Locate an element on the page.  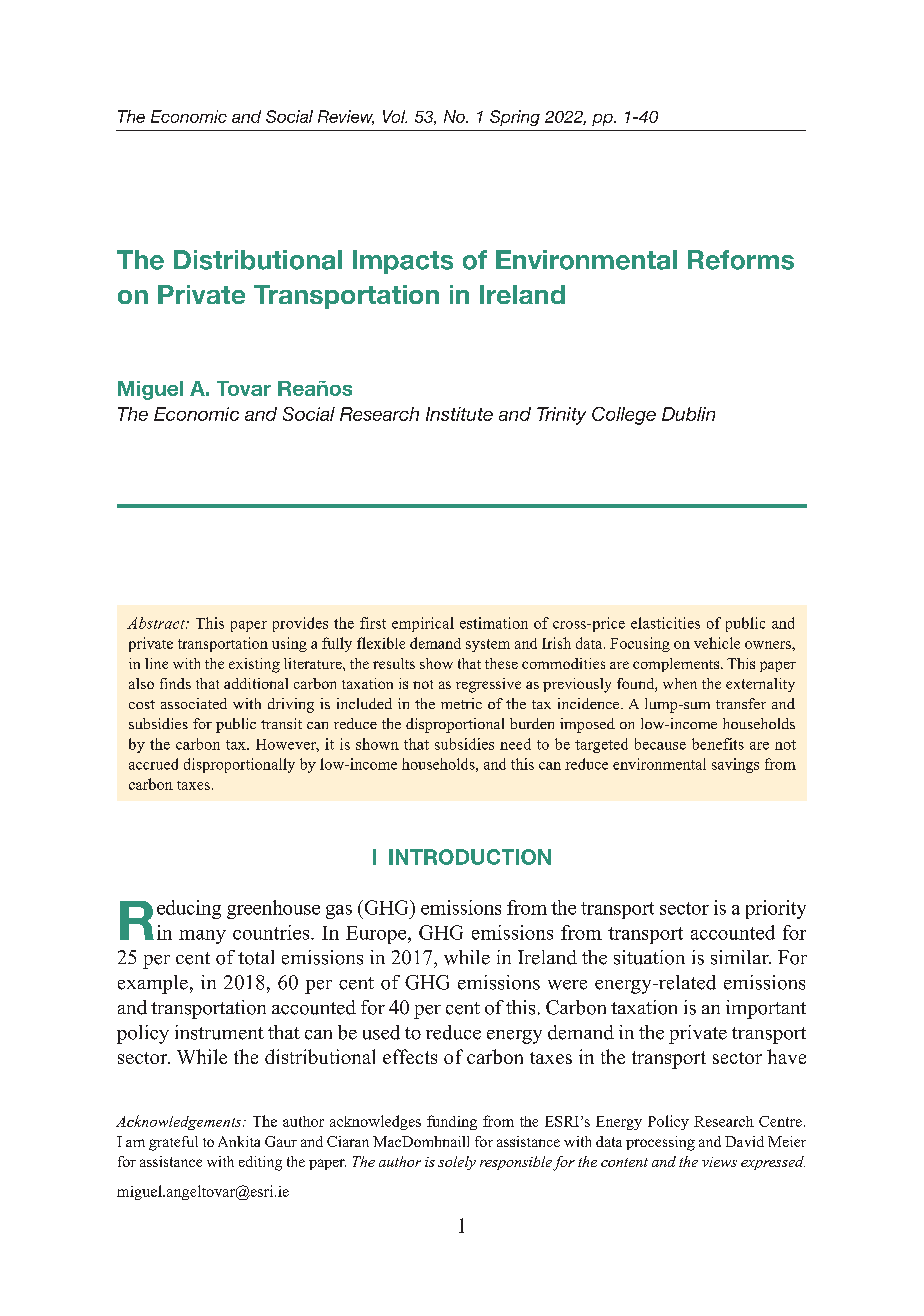
vehicle is located at coordinates (717, 643).
